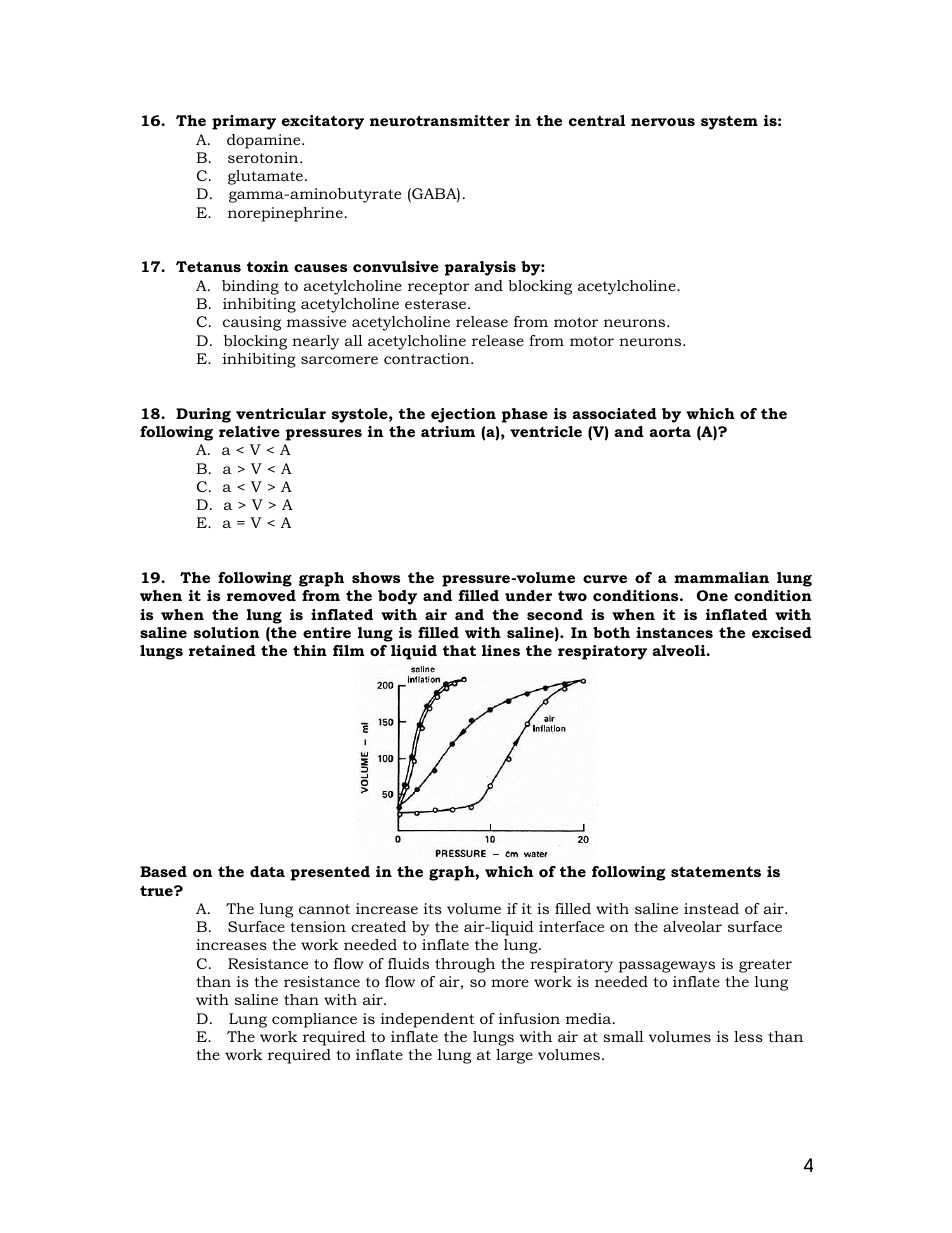  What do you see at coordinates (528, 595) in the page?
I see `under` at bounding box center [528, 595].
